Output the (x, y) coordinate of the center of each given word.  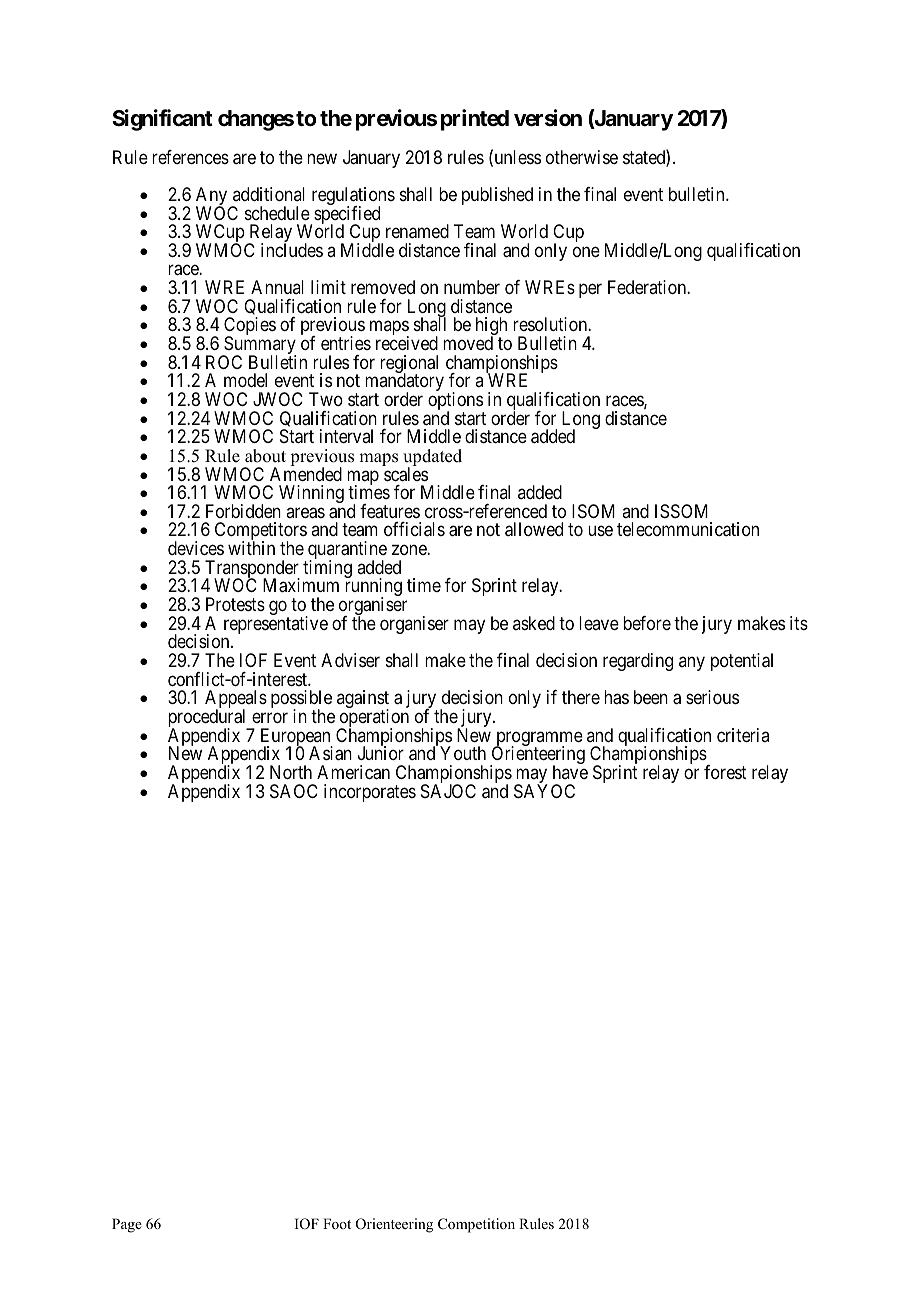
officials (414, 529)
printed (475, 120)
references (190, 157)
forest (725, 772)
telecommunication (688, 529)
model (245, 380)
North (291, 772)
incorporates (370, 793)
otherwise (582, 157)
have (570, 772)
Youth (463, 753)
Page (127, 1225)
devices (196, 548)
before (647, 623)
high (491, 327)
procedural (208, 719)
